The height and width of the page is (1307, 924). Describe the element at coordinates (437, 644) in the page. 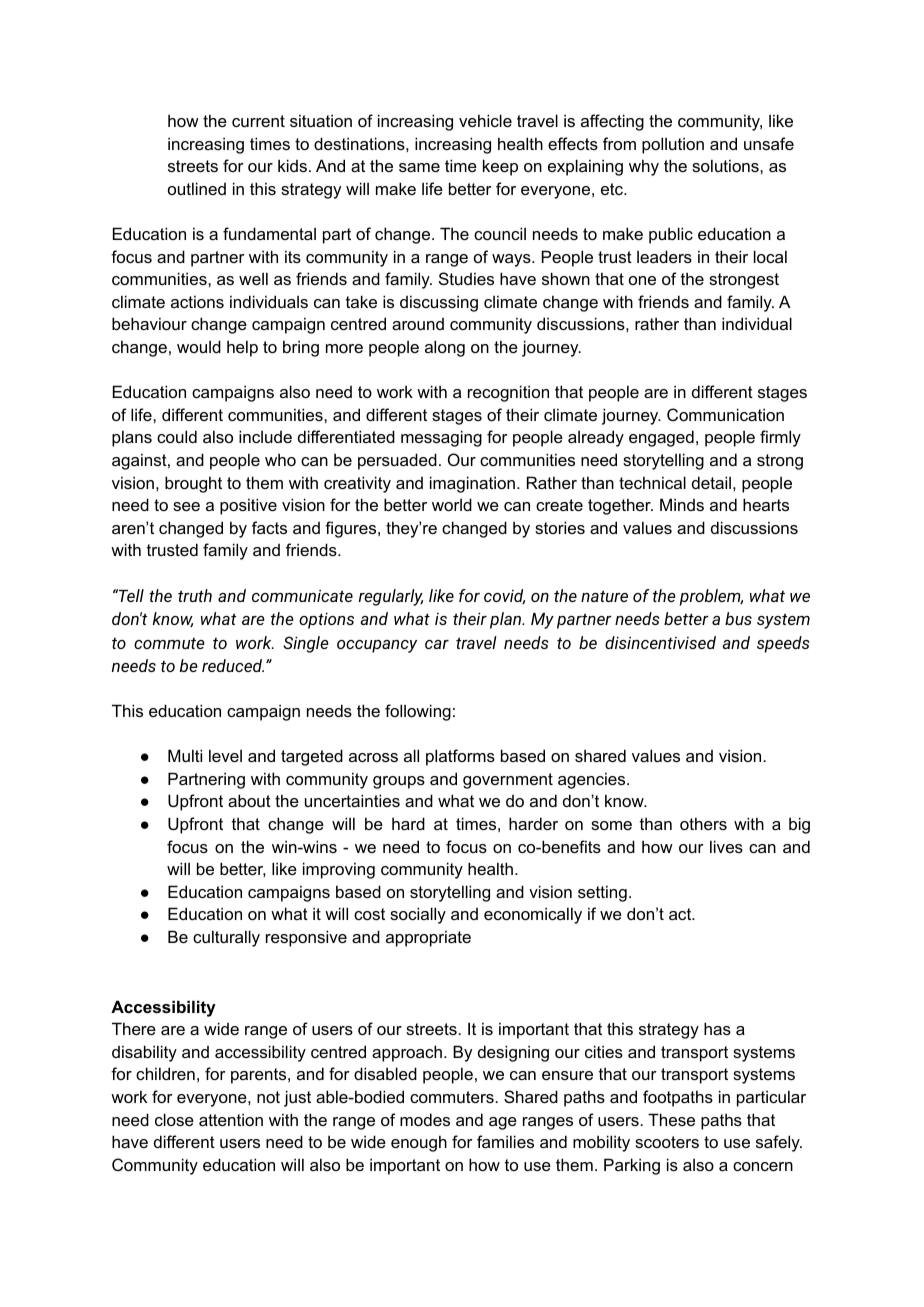

I see `car` at that location.
